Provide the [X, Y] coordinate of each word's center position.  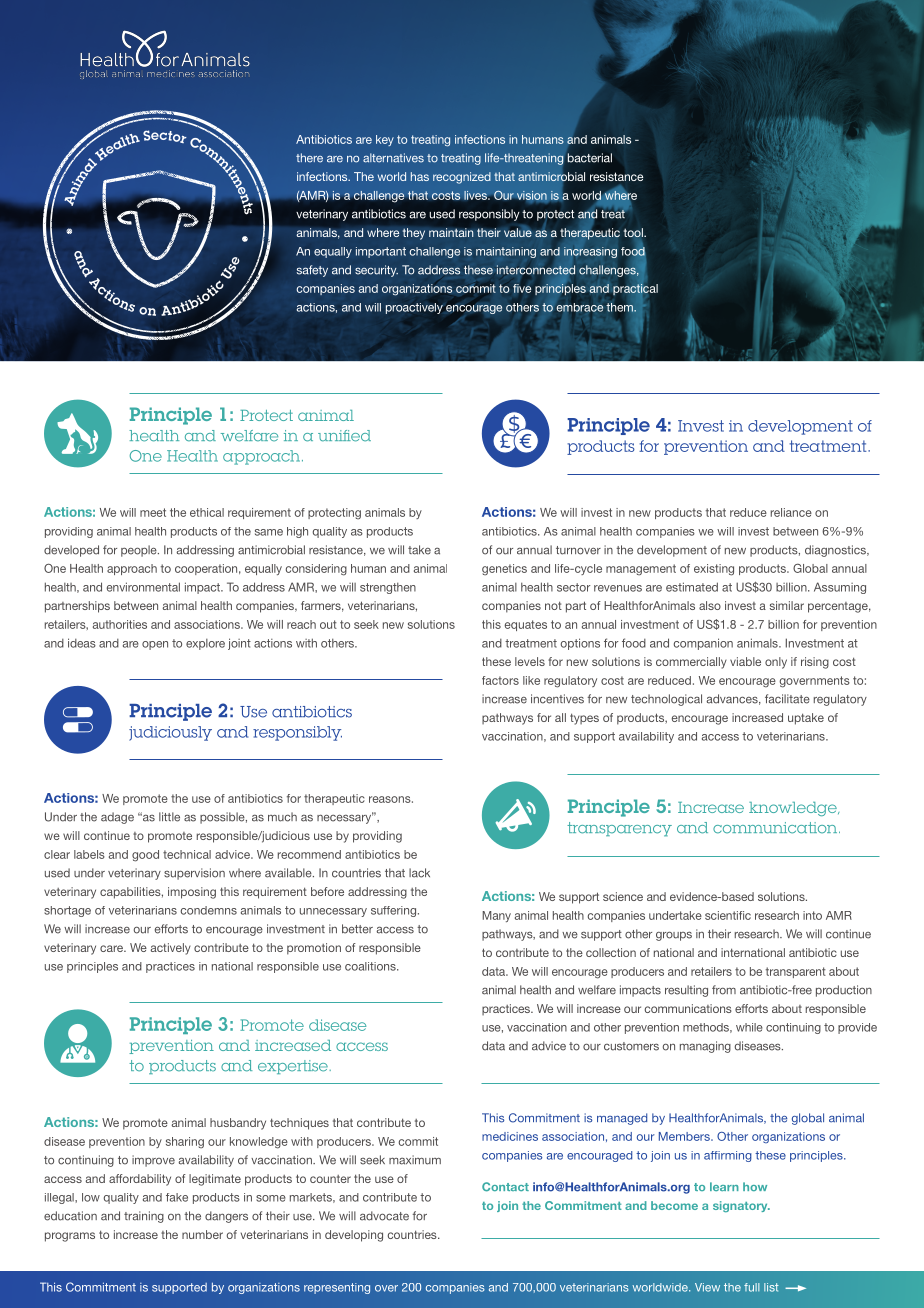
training [144, 1217]
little [169, 817]
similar [787, 605]
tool [634, 233]
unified [344, 436]
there [309, 158]
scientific [728, 915]
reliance [791, 512]
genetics [504, 570]
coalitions [371, 966]
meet [153, 512]
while [749, 1027]
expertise [294, 1067]
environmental [143, 587]
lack [419, 873]
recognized [462, 178]
